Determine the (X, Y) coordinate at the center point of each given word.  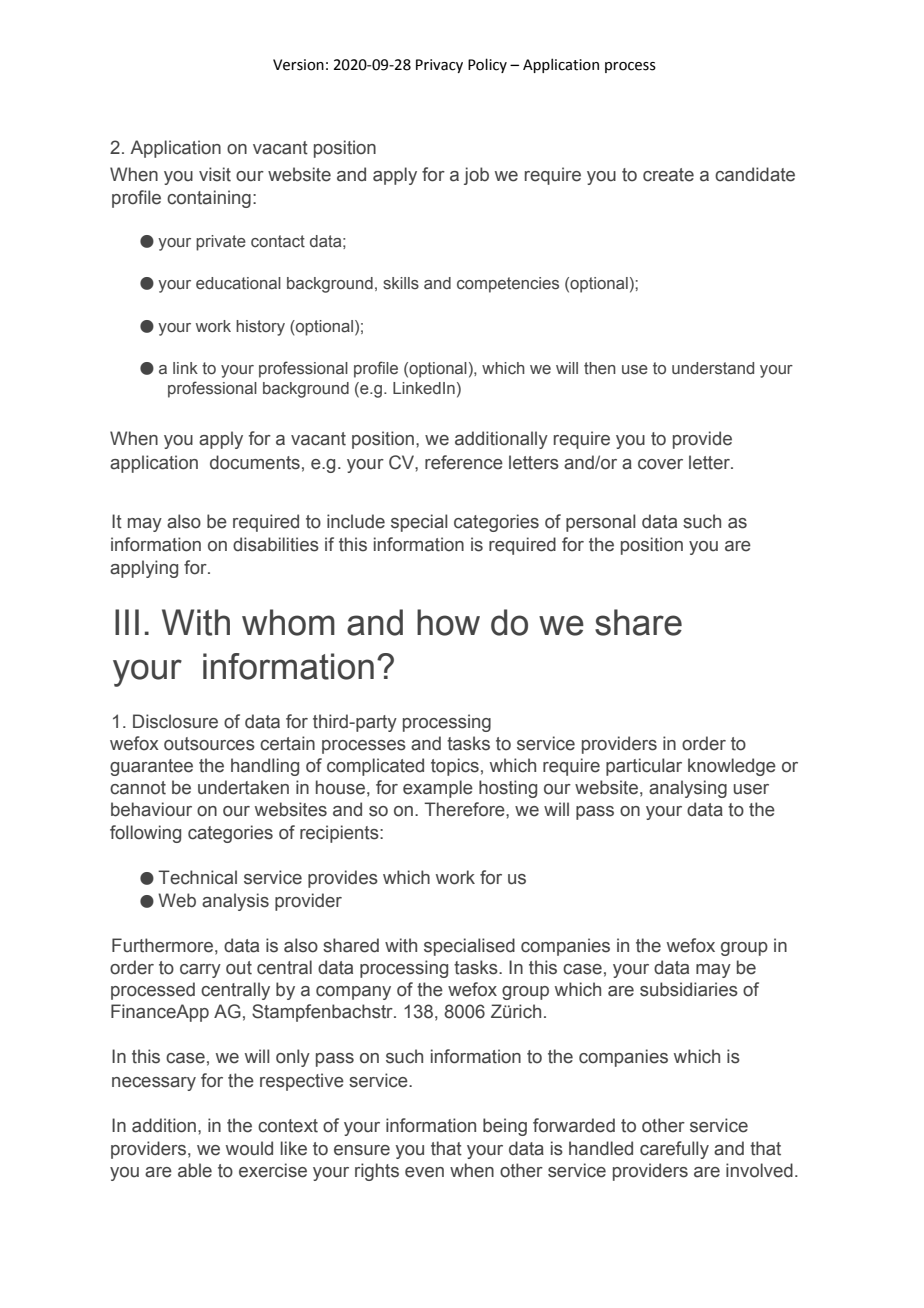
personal (601, 523)
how (448, 622)
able (195, 1170)
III (127, 622)
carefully (674, 1150)
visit (215, 174)
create (668, 175)
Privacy (439, 66)
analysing (688, 789)
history (260, 328)
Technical (197, 877)
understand (713, 368)
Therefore (465, 809)
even (424, 1172)
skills (401, 283)
